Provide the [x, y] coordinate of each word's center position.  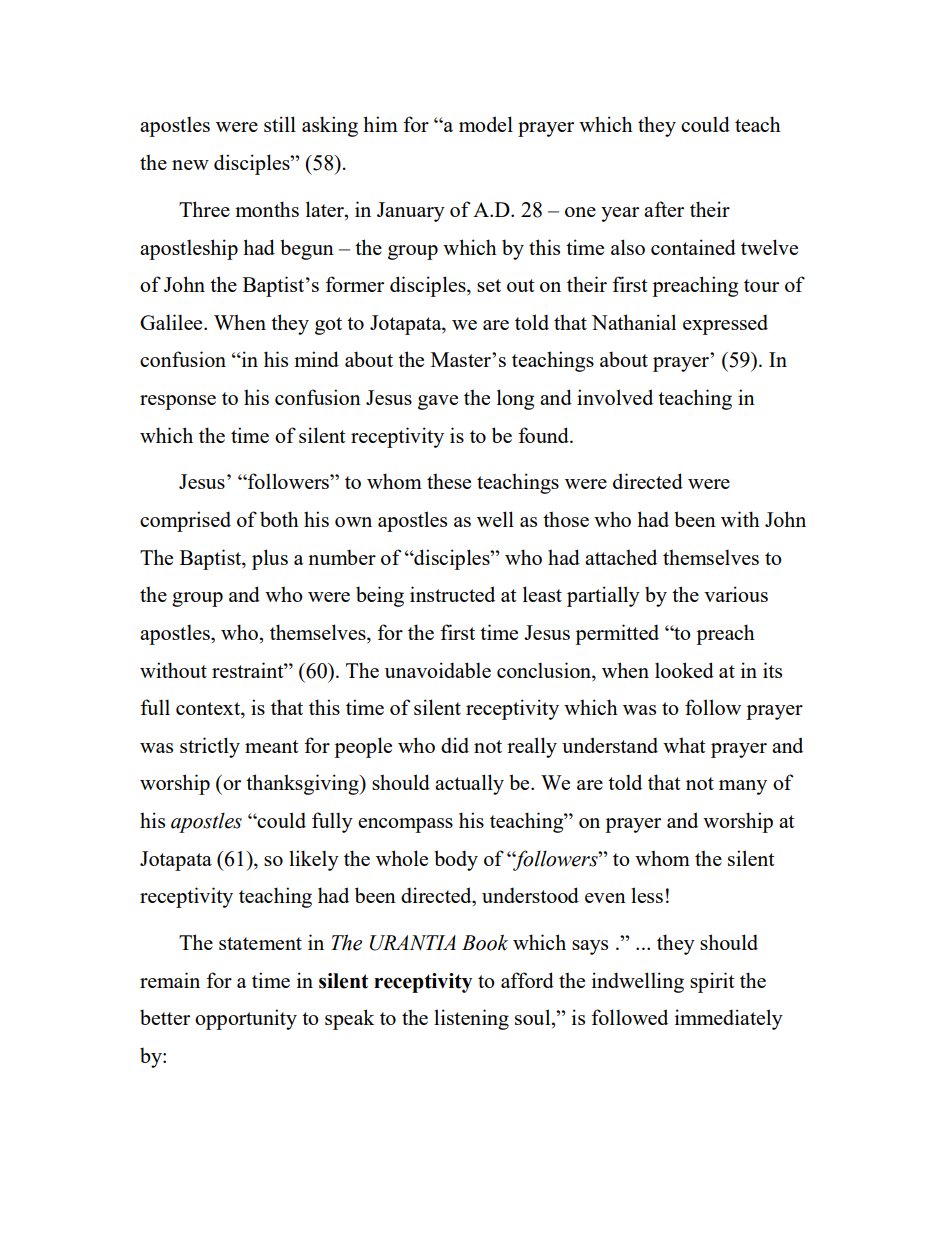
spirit [712, 982]
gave [438, 402]
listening [471, 1019]
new [190, 165]
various [736, 594]
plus [270, 559]
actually [469, 784]
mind [316, 359]
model [486, 124]
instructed [452, 594]
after [664, 209]
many [743, 787]
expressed [725, 324]
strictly [210, 747]
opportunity [246, 1019]
